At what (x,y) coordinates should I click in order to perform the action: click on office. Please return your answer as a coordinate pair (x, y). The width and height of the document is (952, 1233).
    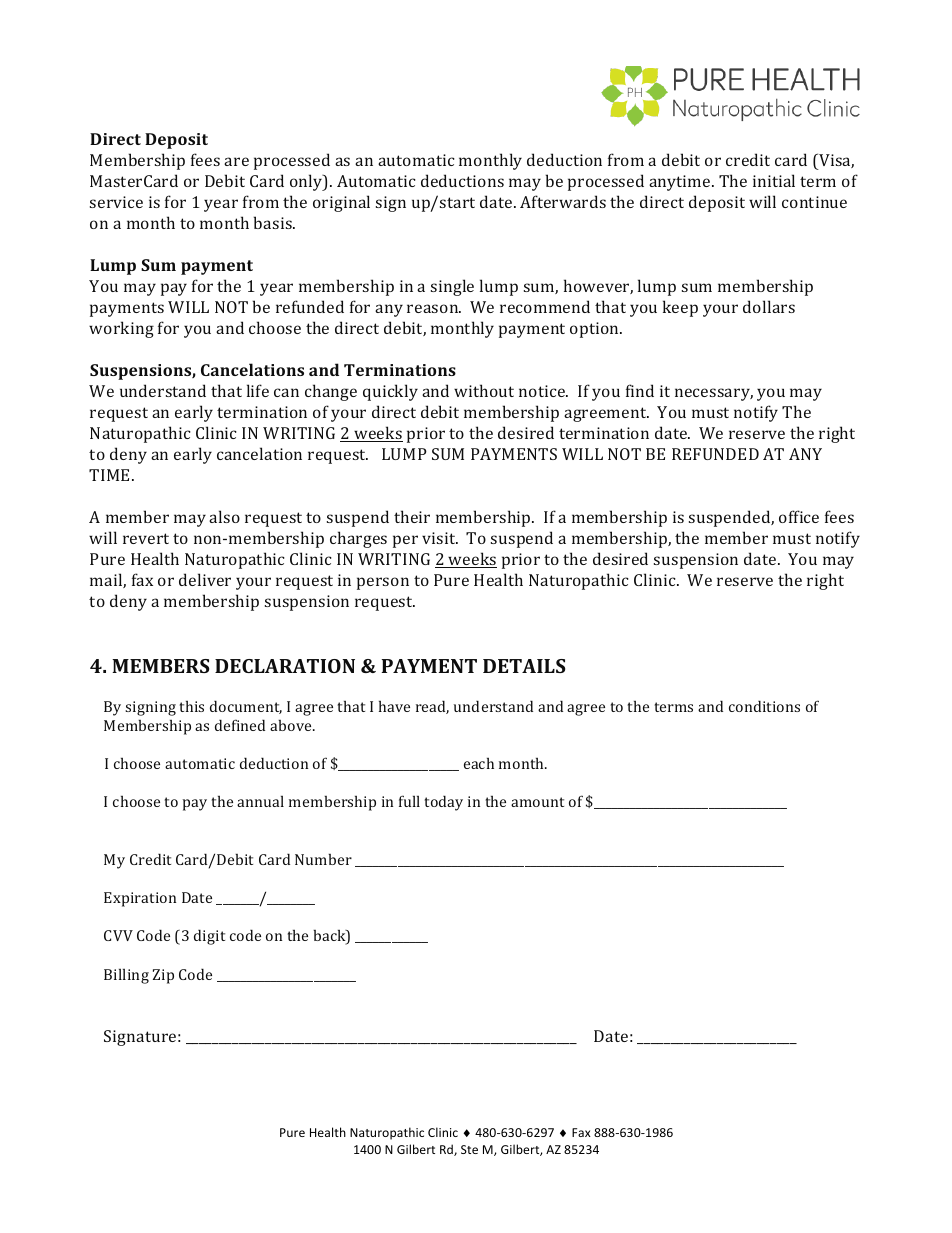
    Looking at the image, I should click on (799, 516).
